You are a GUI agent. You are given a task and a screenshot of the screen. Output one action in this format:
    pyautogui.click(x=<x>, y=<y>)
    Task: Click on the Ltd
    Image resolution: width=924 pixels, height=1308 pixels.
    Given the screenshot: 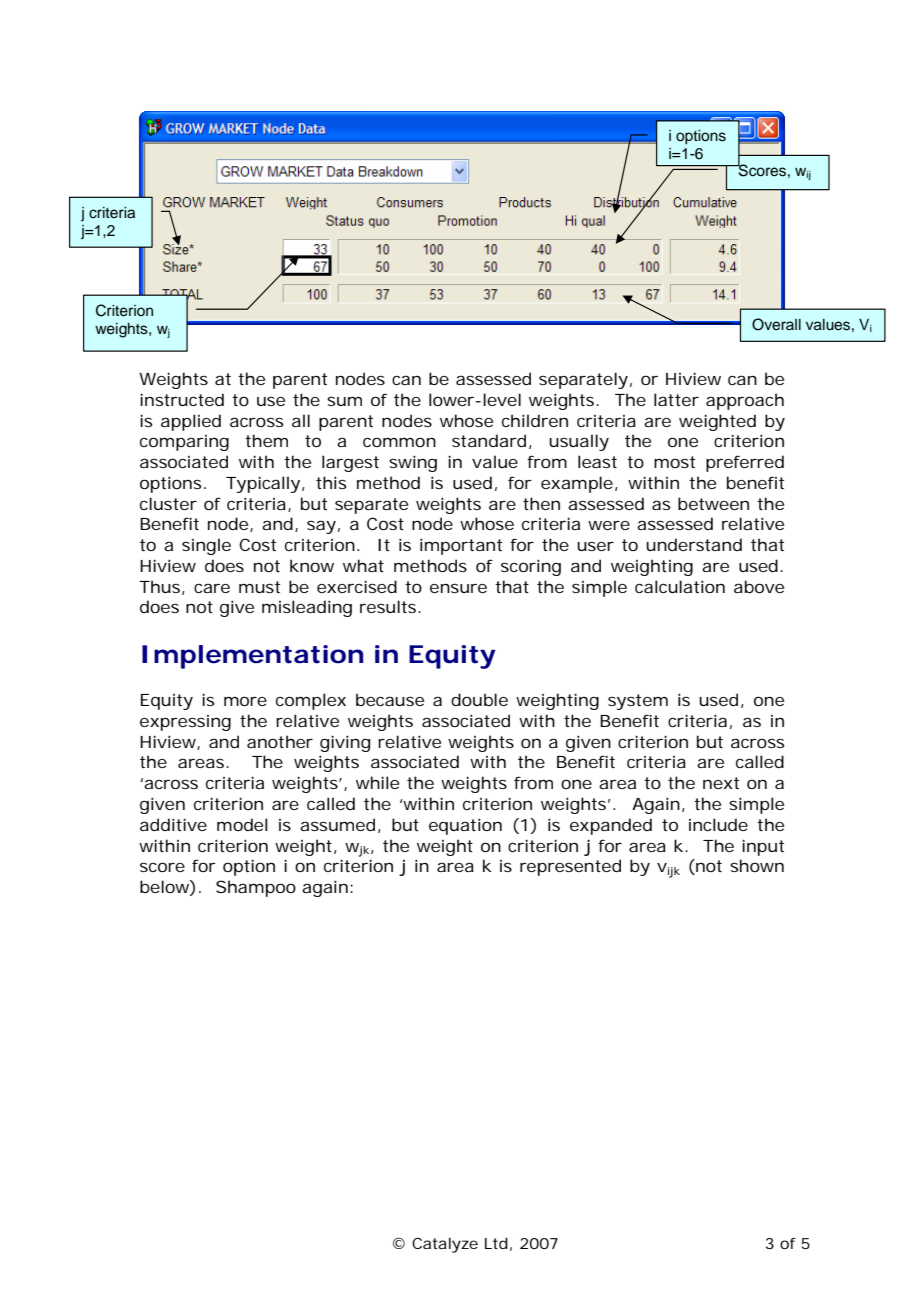 What is the action you would take?
    pyautogui.click(x=496, y=1243)
